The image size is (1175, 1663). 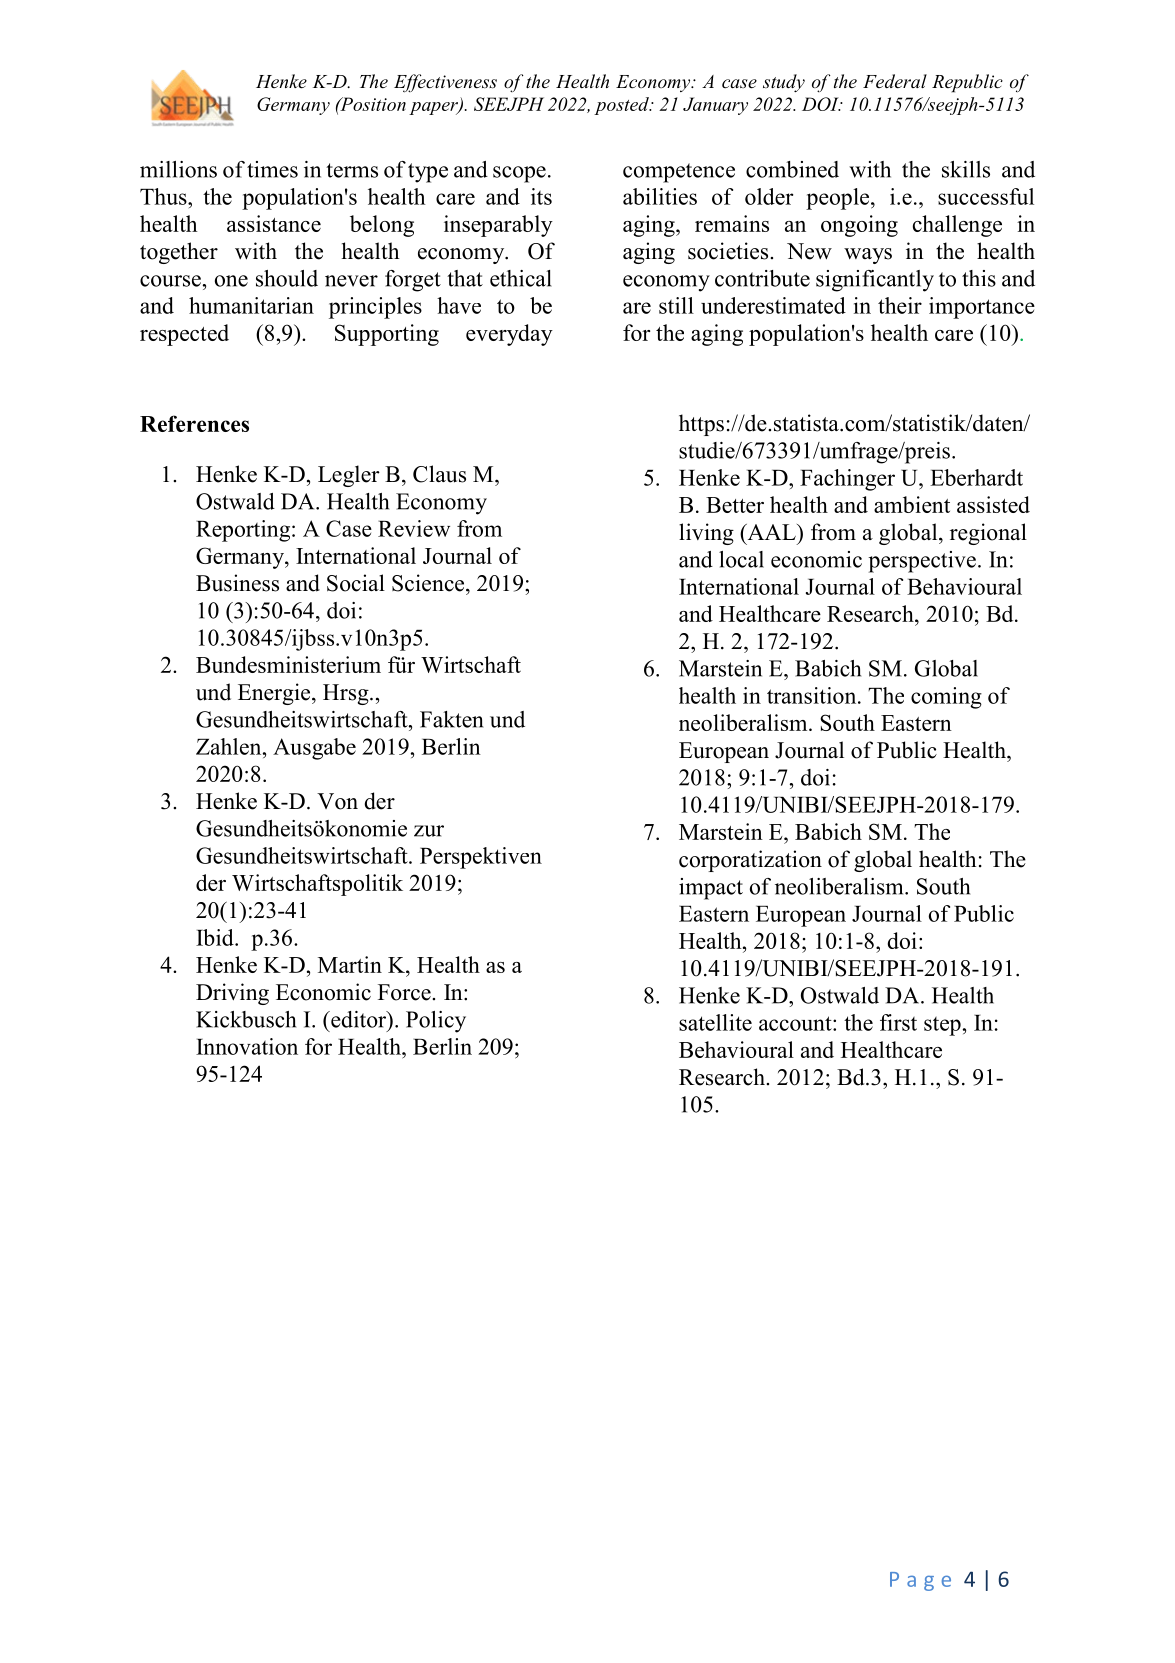 I want to click on editor, so click(x=359, y=1020).
